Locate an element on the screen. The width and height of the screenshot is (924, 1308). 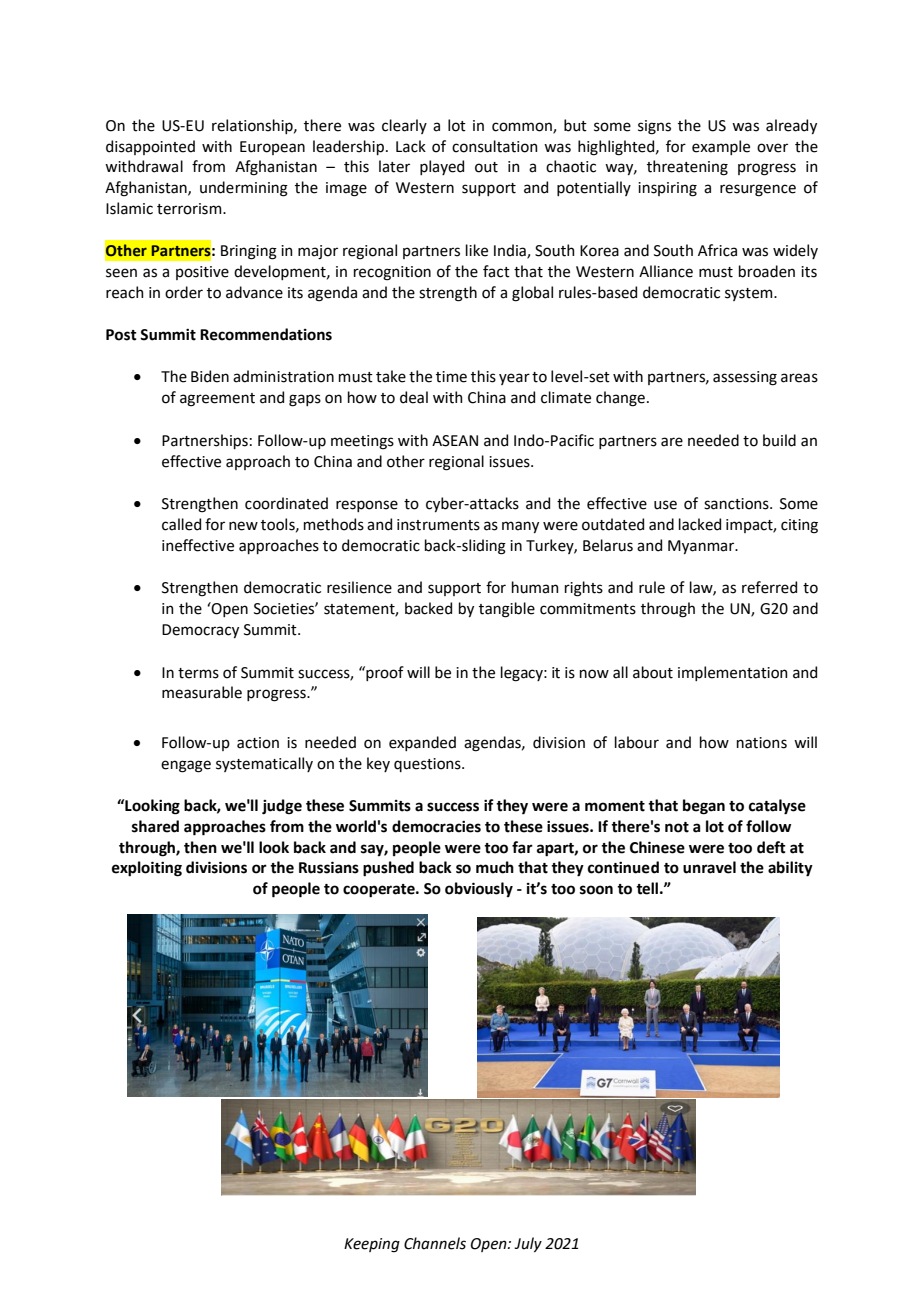
example is located at coordinates (721, 147).
